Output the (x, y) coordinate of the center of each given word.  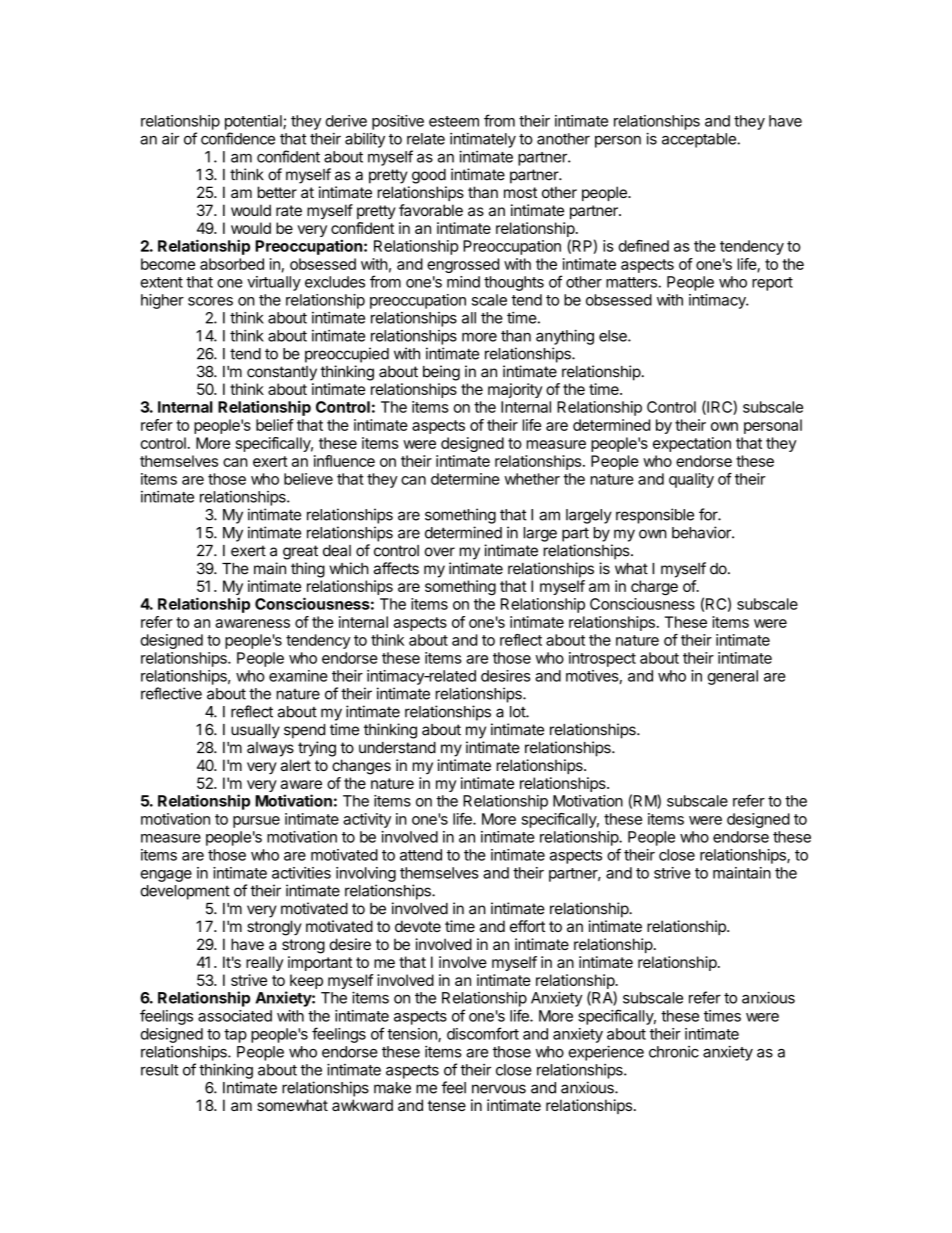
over (440, 552)
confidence (238, 138)
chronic (674, 1052)
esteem (454, 121)
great (300, 552)
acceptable (700, 140)
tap (235, 1036)
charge (654, 587)
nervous (499, 1089)
